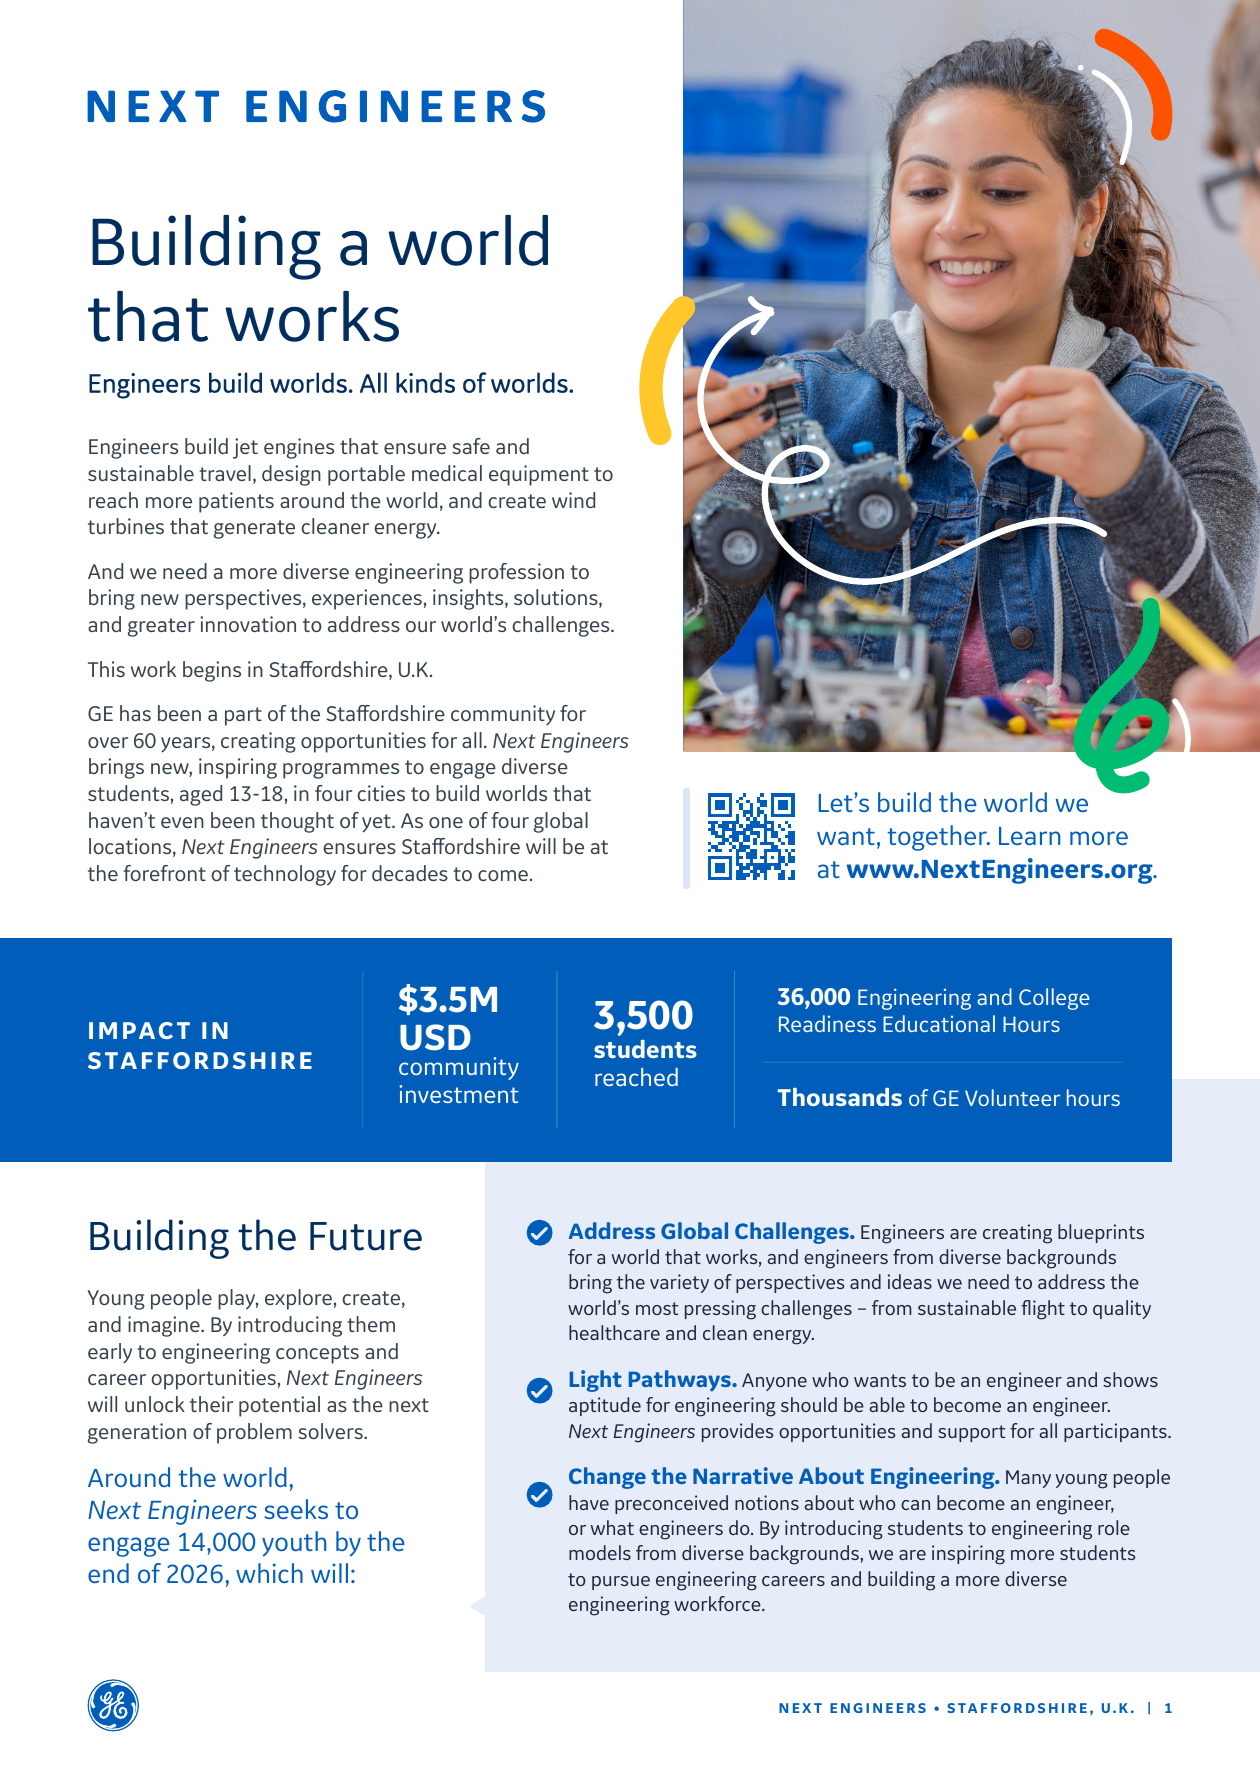 This image has height=1782, width=1260. I want to click on solutions, so click(557, 598).
